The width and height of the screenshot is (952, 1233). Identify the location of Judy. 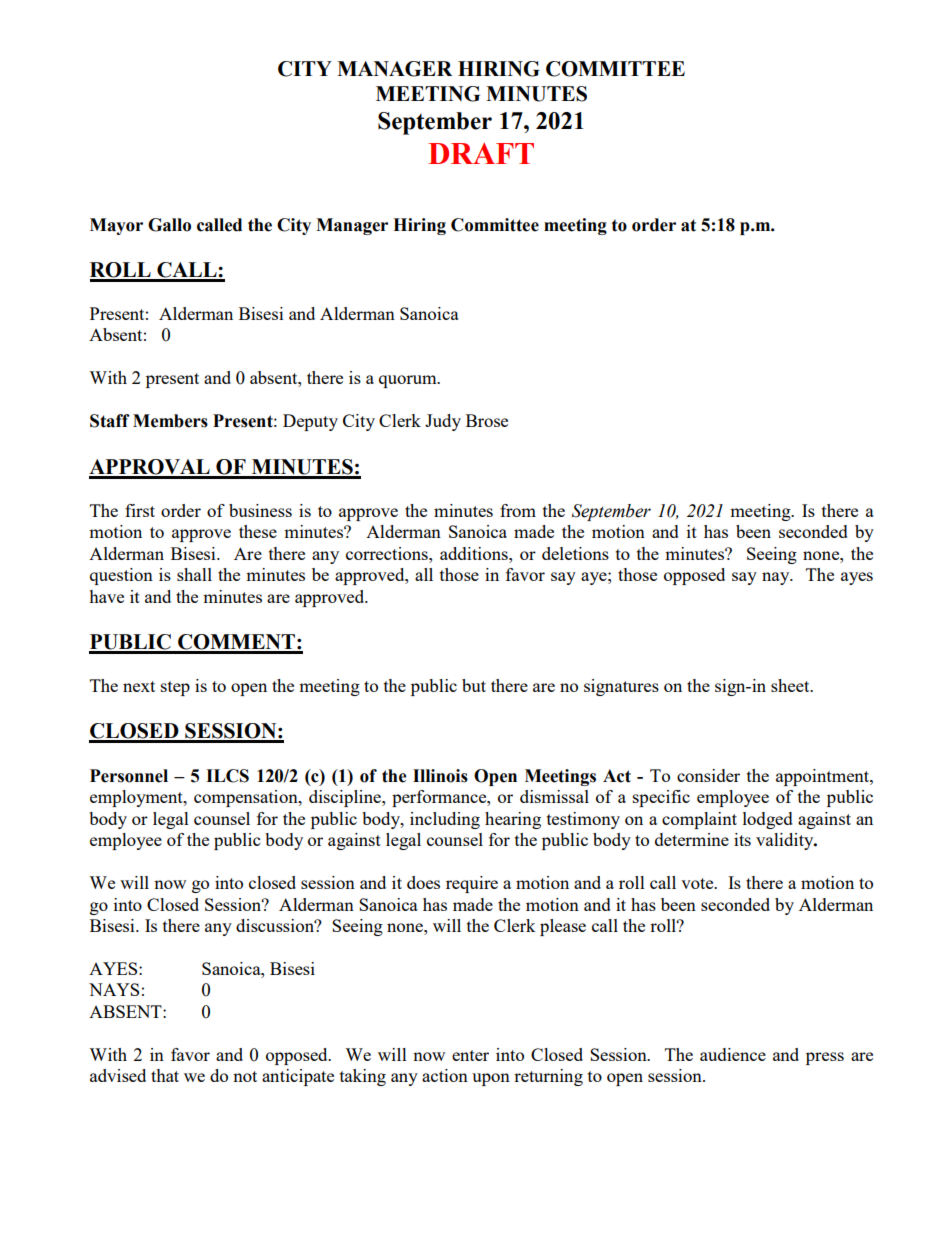
(443, 422).
